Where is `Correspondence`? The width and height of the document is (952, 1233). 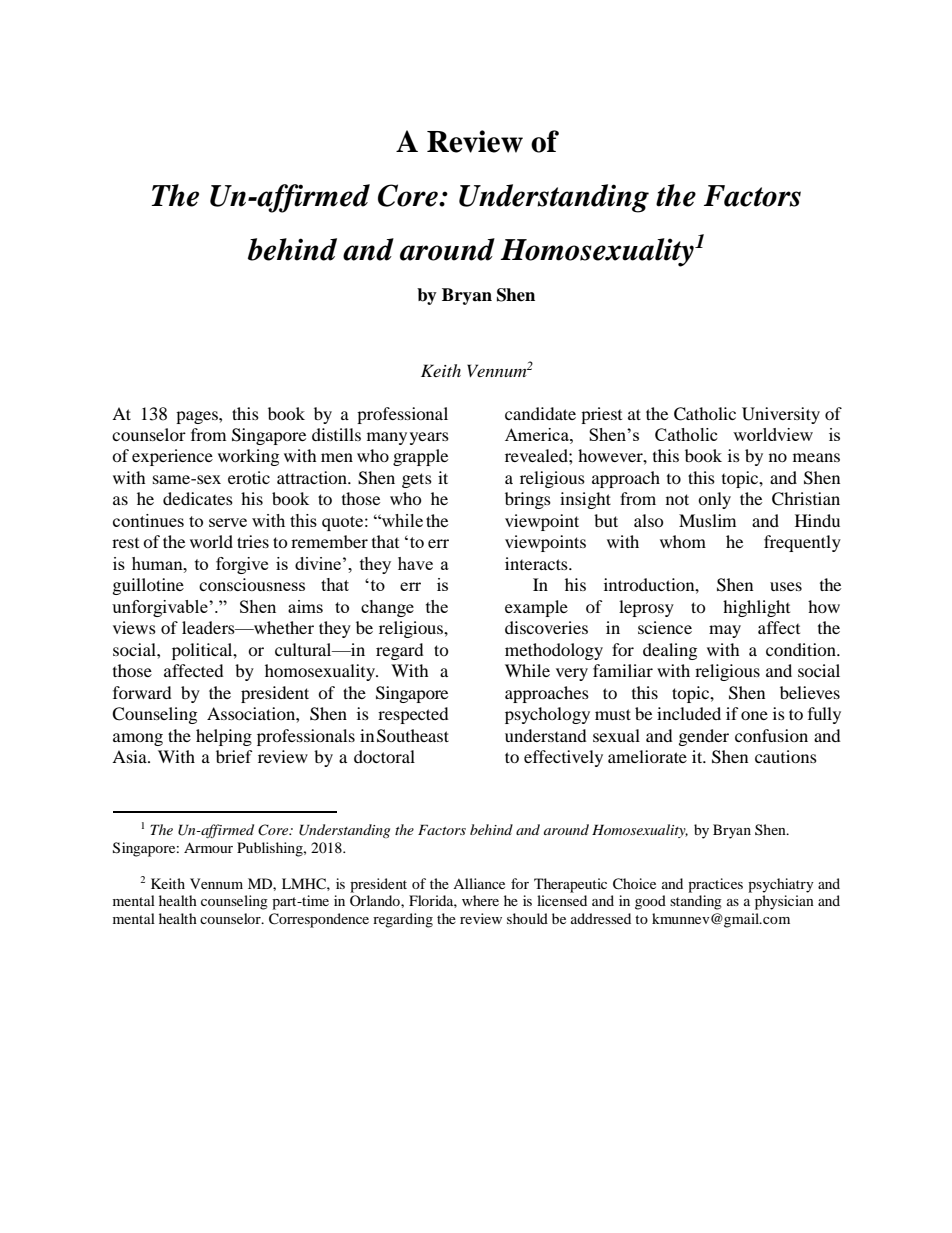
Correspondence is located at coordinates (319, 920).
